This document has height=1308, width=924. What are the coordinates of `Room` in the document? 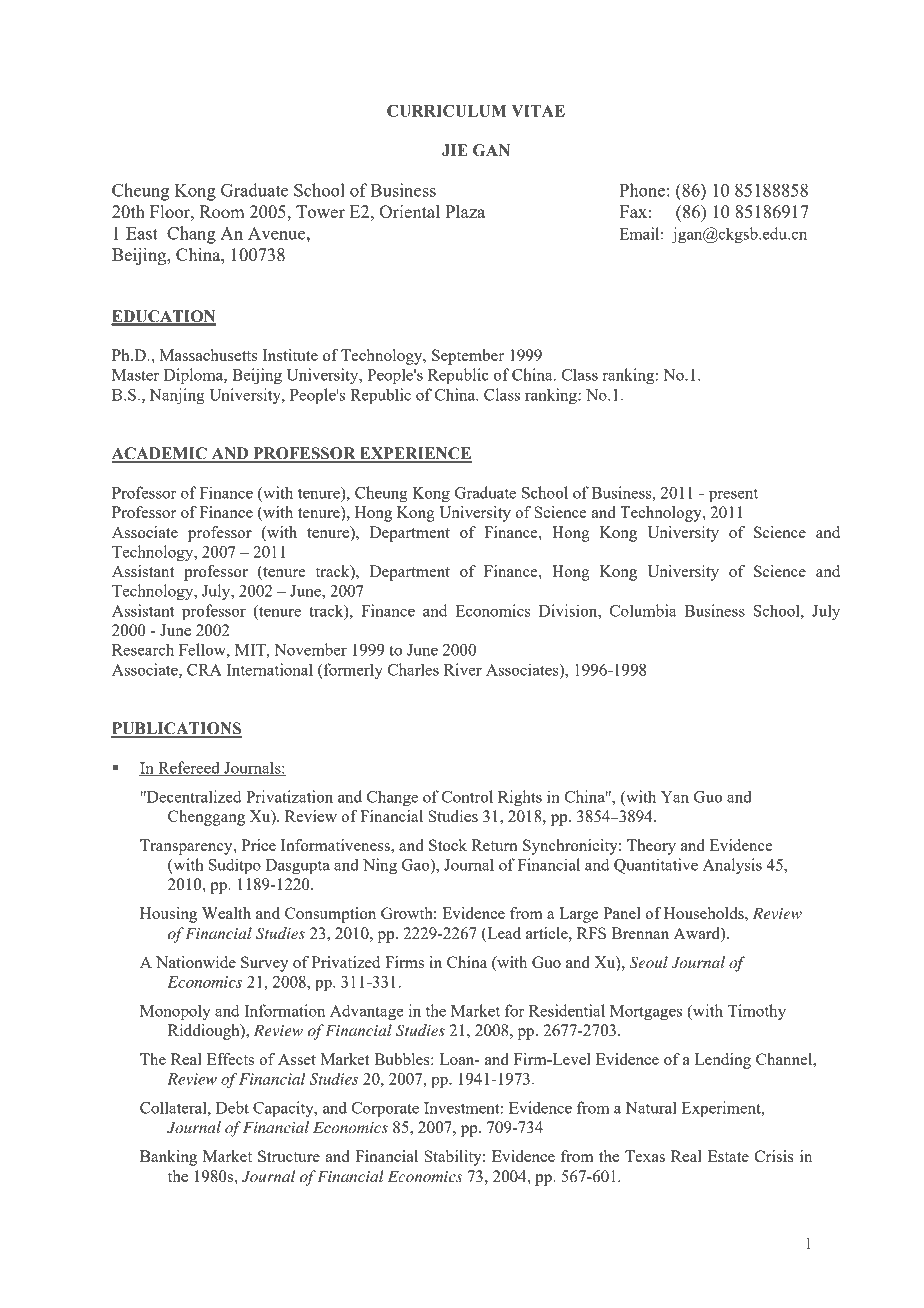 It's located at (222, 211).
